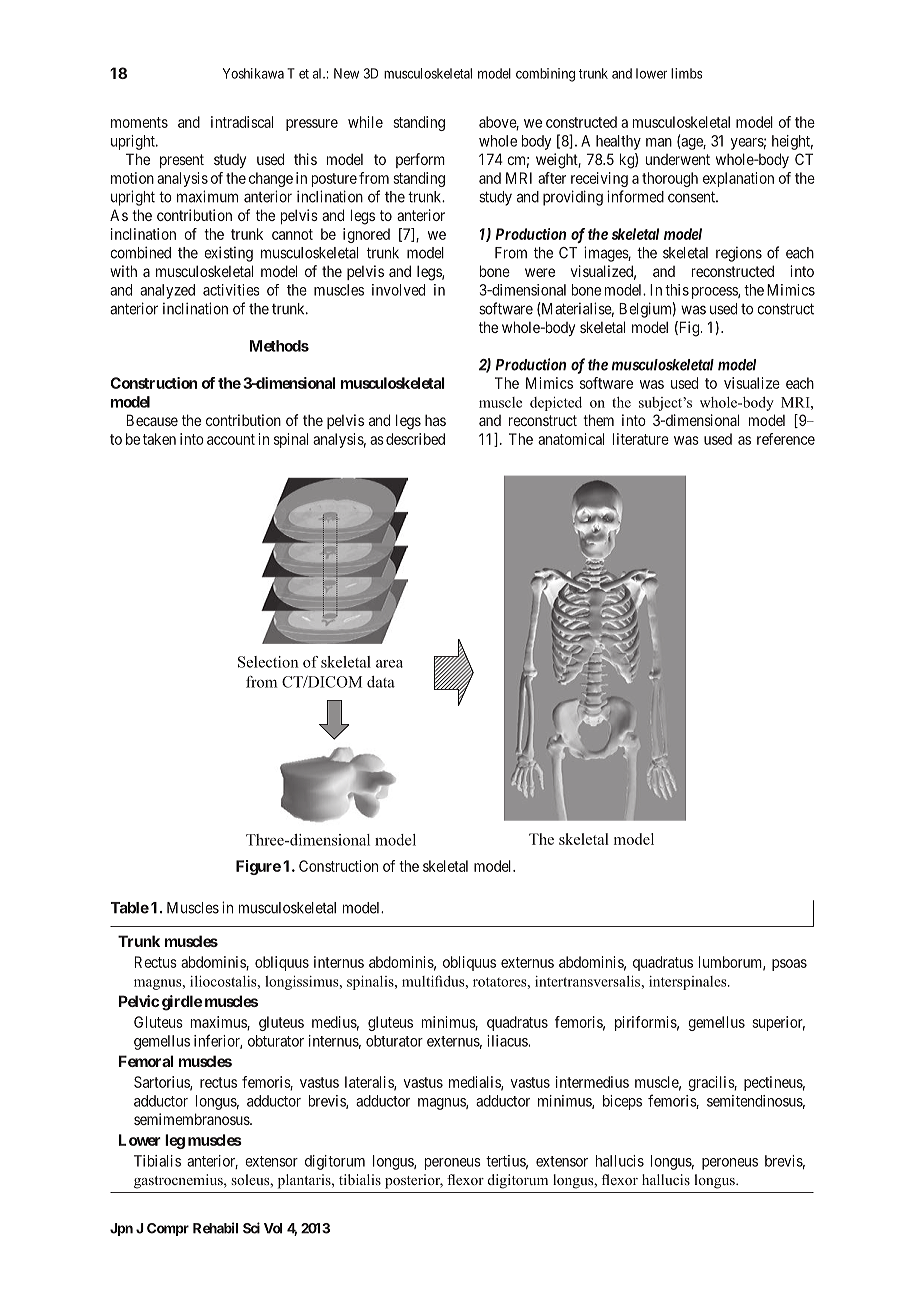 The width and height of the page is (924, 1308). Describe the element at coordinates (686, 73) in the page. I see `limbs` at that location.
